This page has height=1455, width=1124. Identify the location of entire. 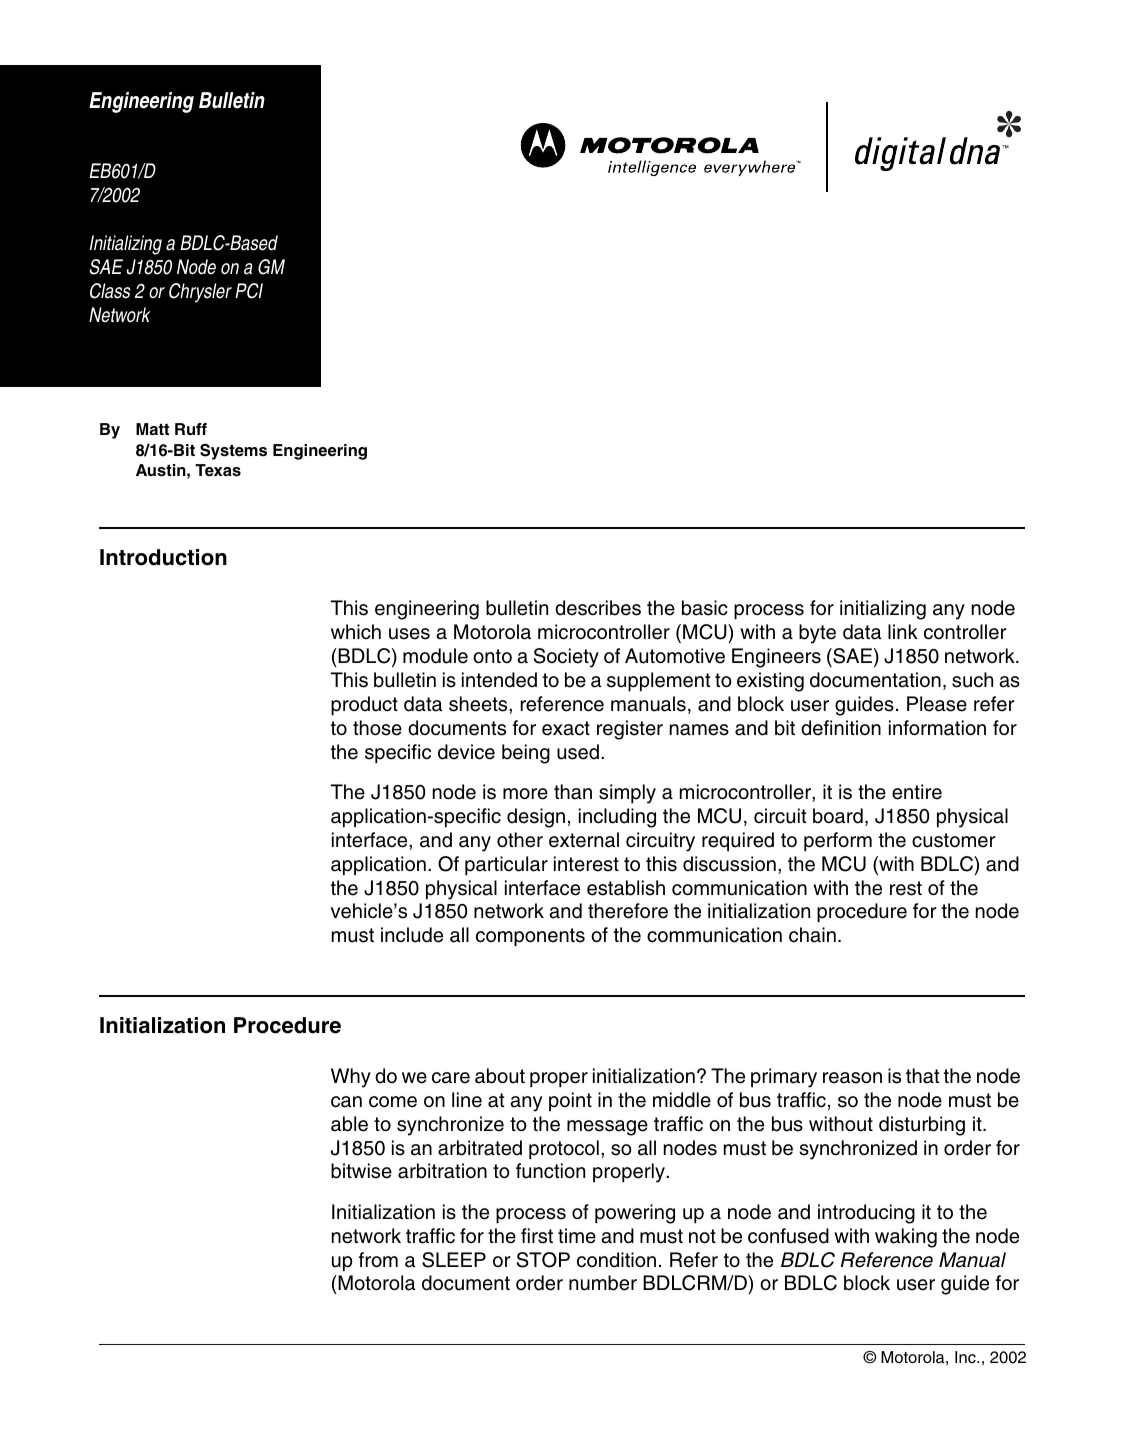
(917, 792).
